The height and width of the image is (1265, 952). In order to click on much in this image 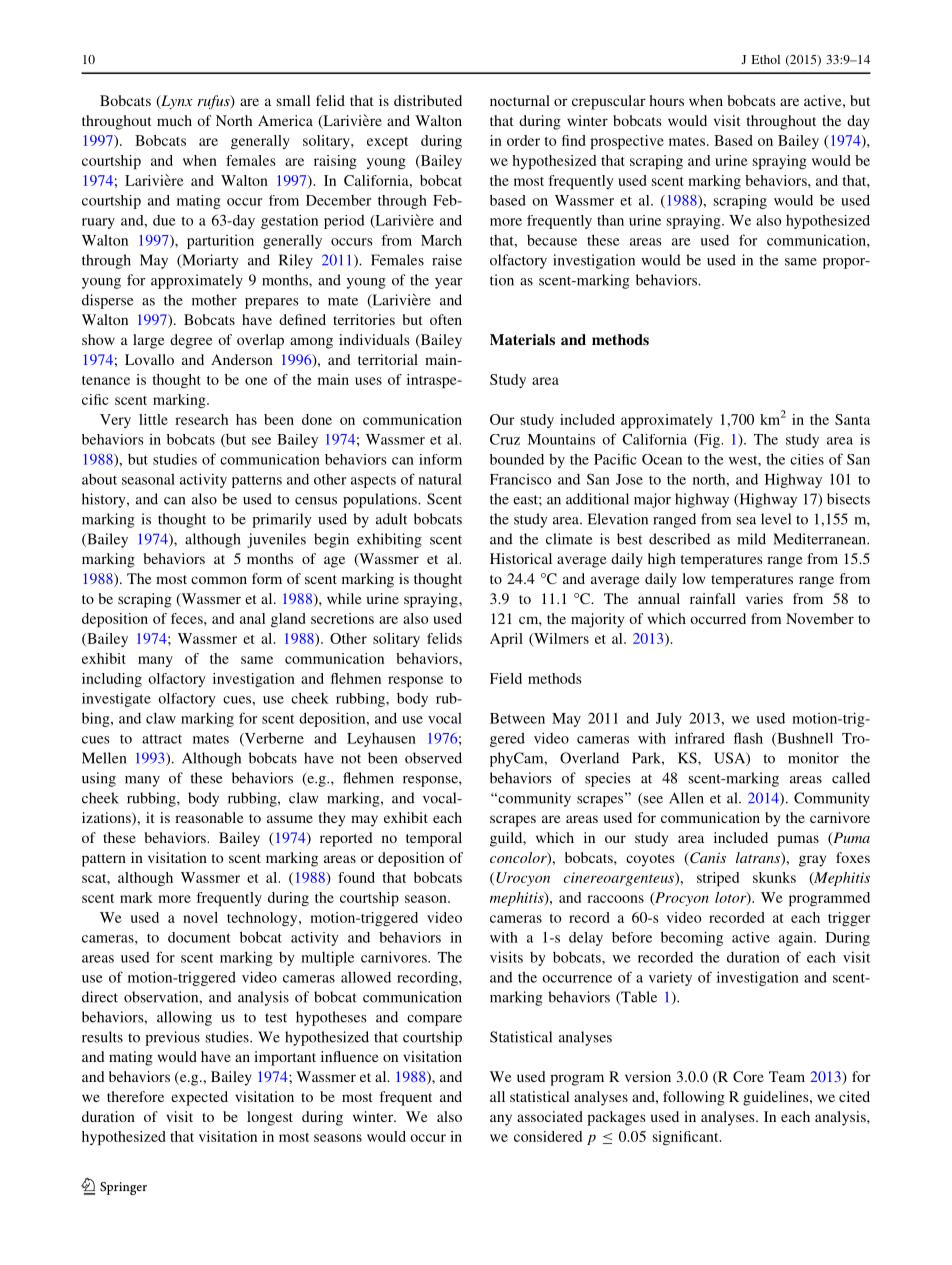, I will do `click(174, 120)`.
